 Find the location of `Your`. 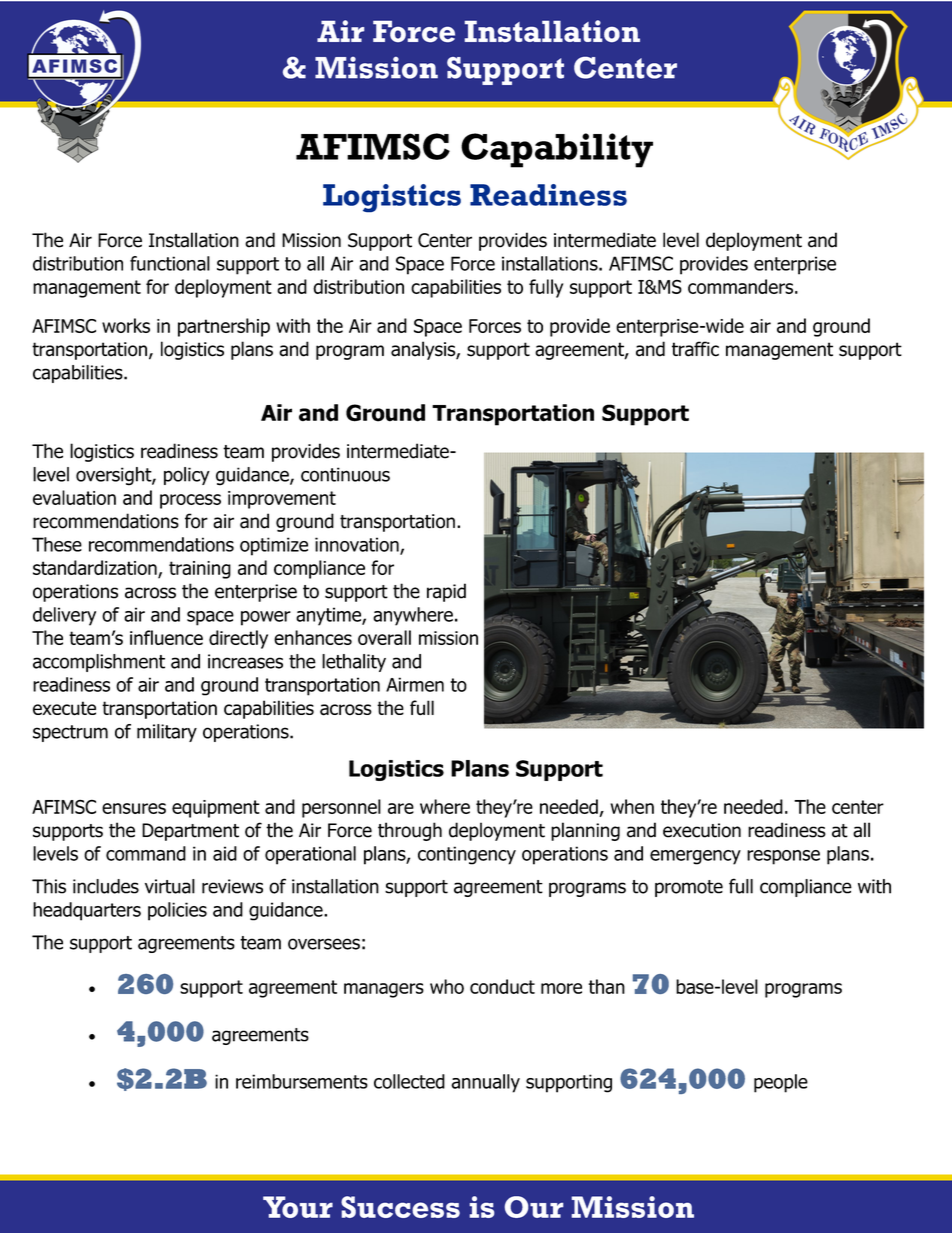

Your is located at coordinates (298, 1207).
